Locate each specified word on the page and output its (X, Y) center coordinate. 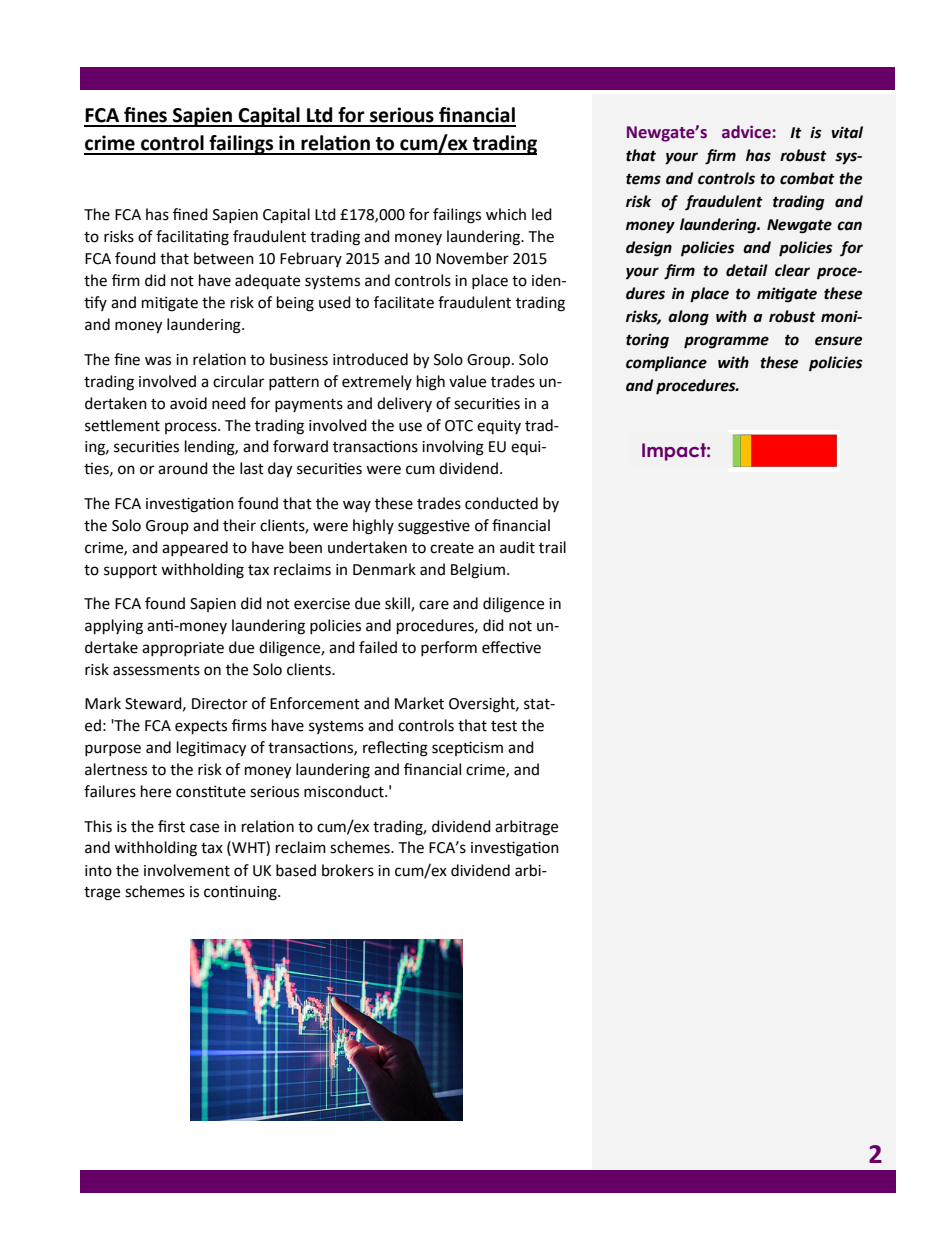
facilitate (404, 302)
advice (747, 132)
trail (552, 547)
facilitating (192, 238)
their (239, 525)
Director (220, 704)
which (506, 214)
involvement (187, 870)
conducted (501, 503)
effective (511, 647)
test (504, 726)
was (158, 361)
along (688, 318)
